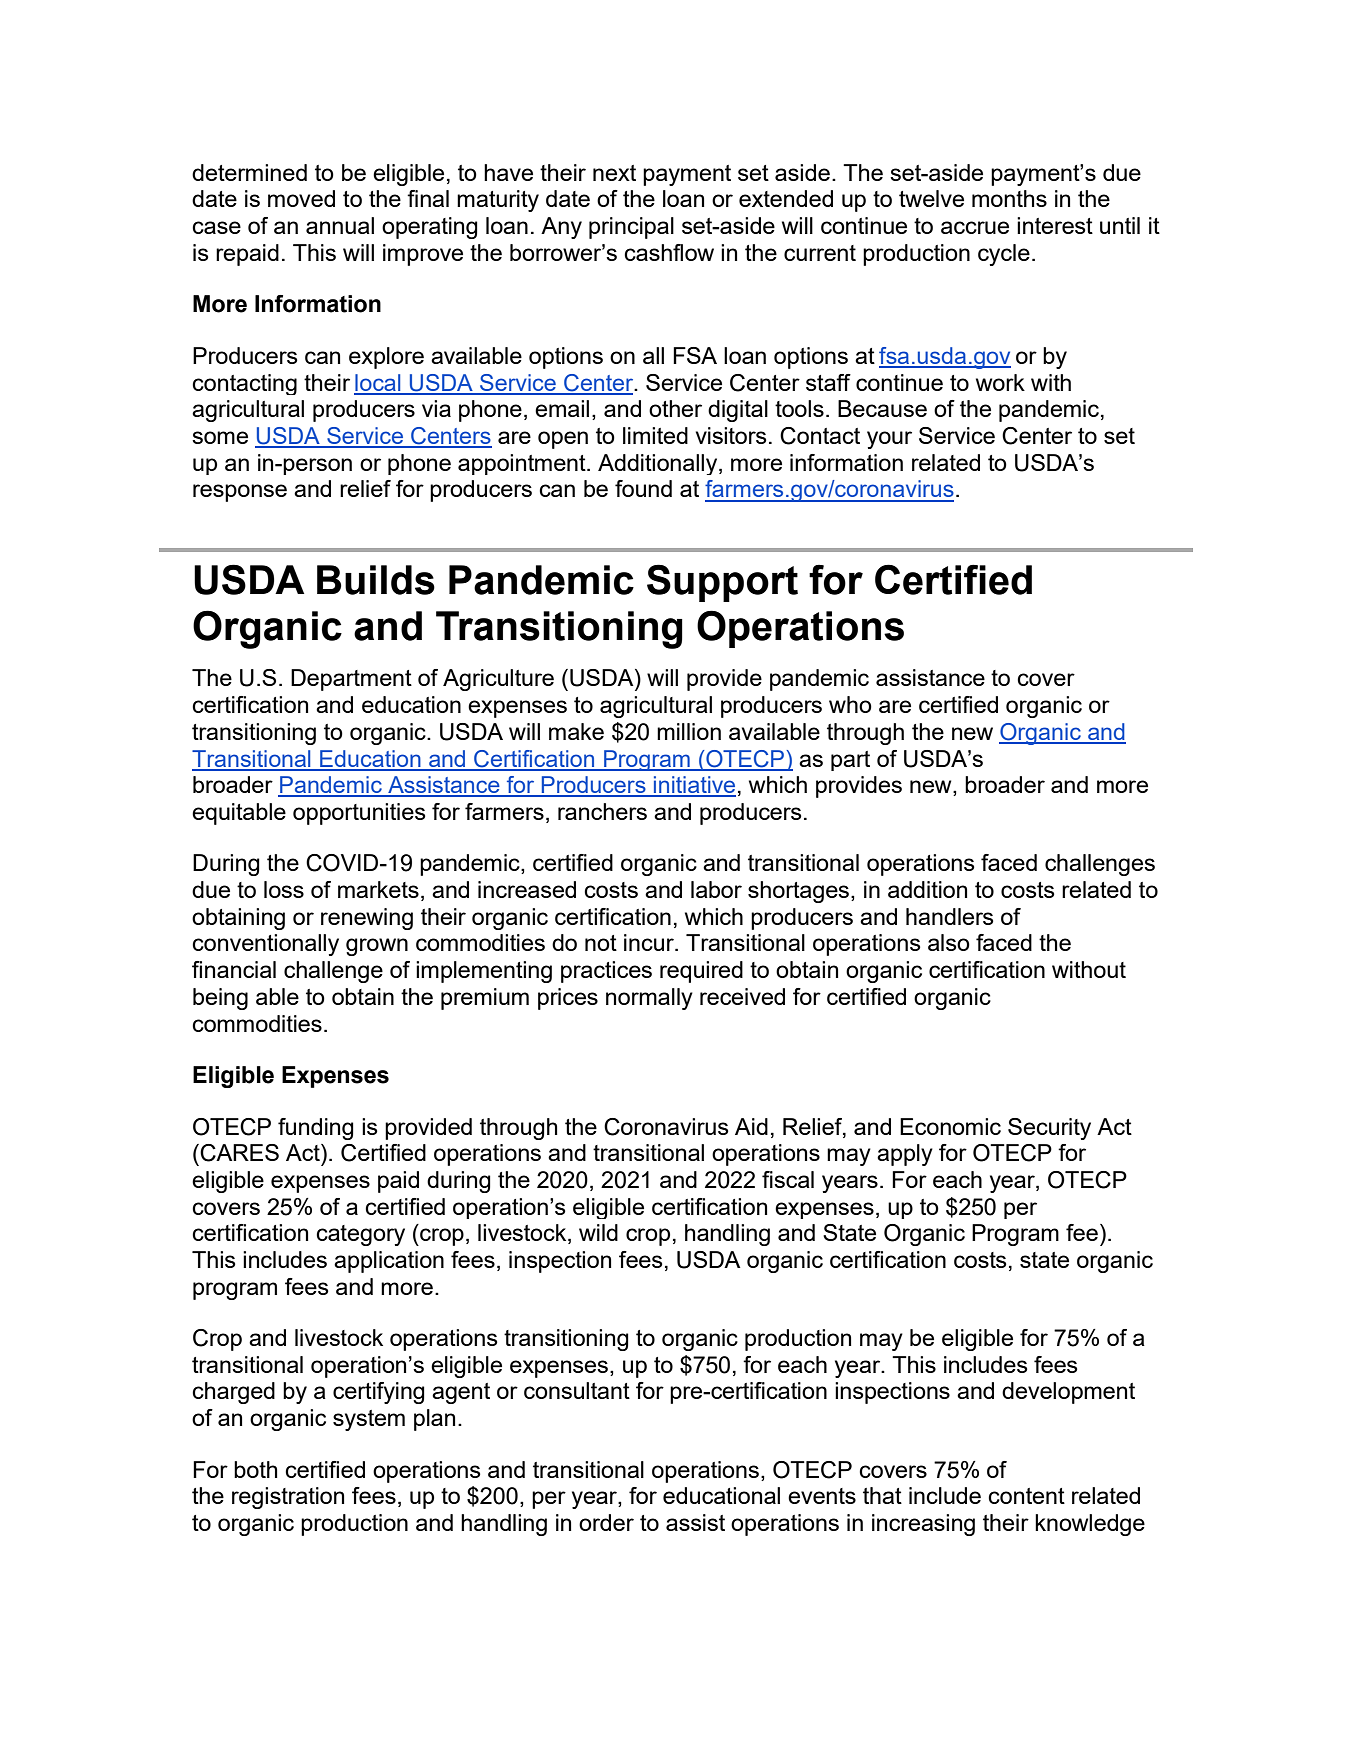 Image resolution: width=1352 pixels, height=1750 pixels. Describe the element at coordinates (1009, 198) in the page. I see `months` at that location.
